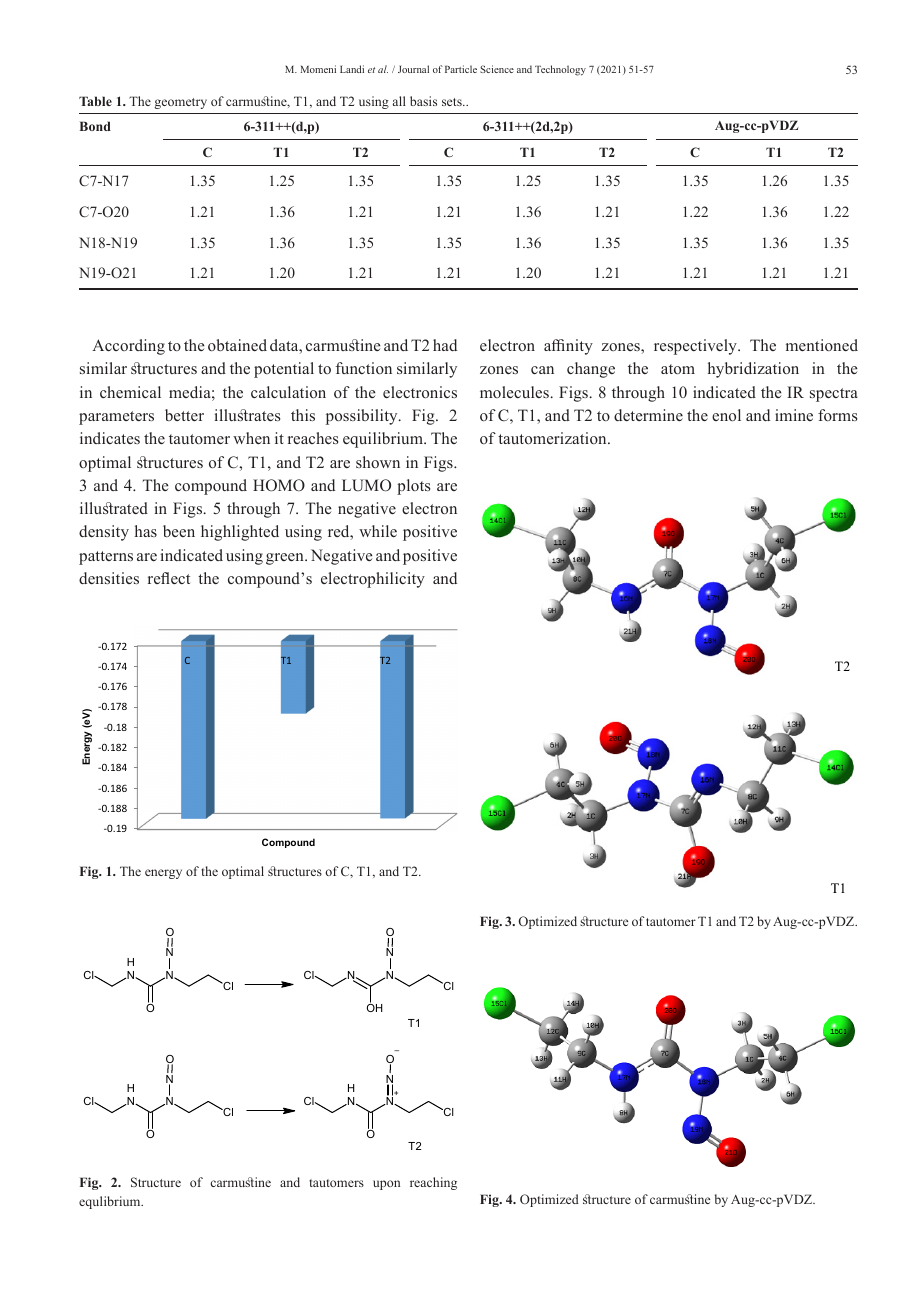 This screenshot has height=1308, width=924. I want to click on patterns, so click(106, 558).
